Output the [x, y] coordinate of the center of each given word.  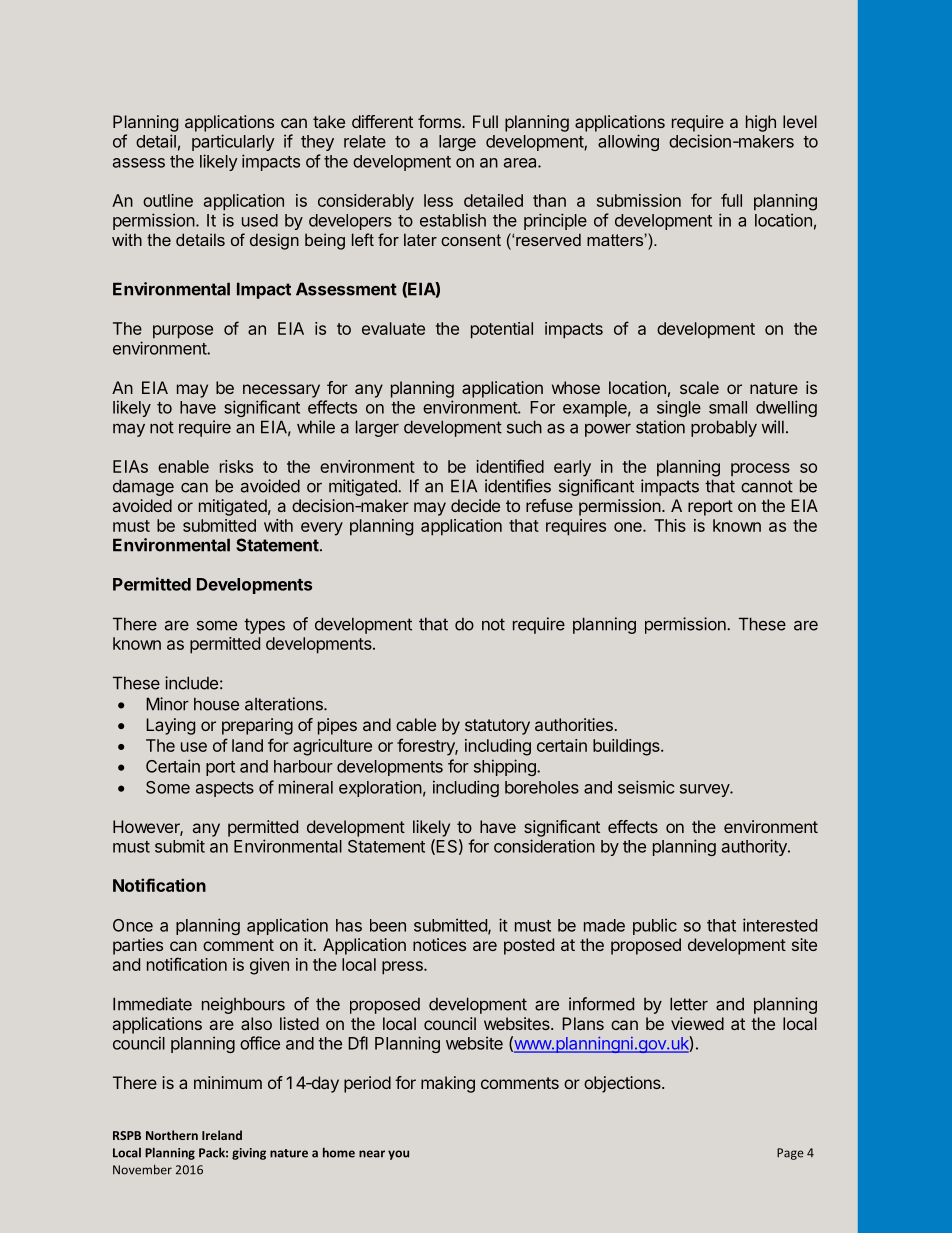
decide [475, 505]
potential [502, 330]
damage [143, 487]
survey [705, 790]
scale [699, 387]
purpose [183, 332]
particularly [233, 142]
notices [439, 944]
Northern [172, 1135]
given [269, 966]
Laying [170, 726]
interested [780, 925]
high [761, 123]
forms [440, 121]
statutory [497, 727]
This [670, 525]
